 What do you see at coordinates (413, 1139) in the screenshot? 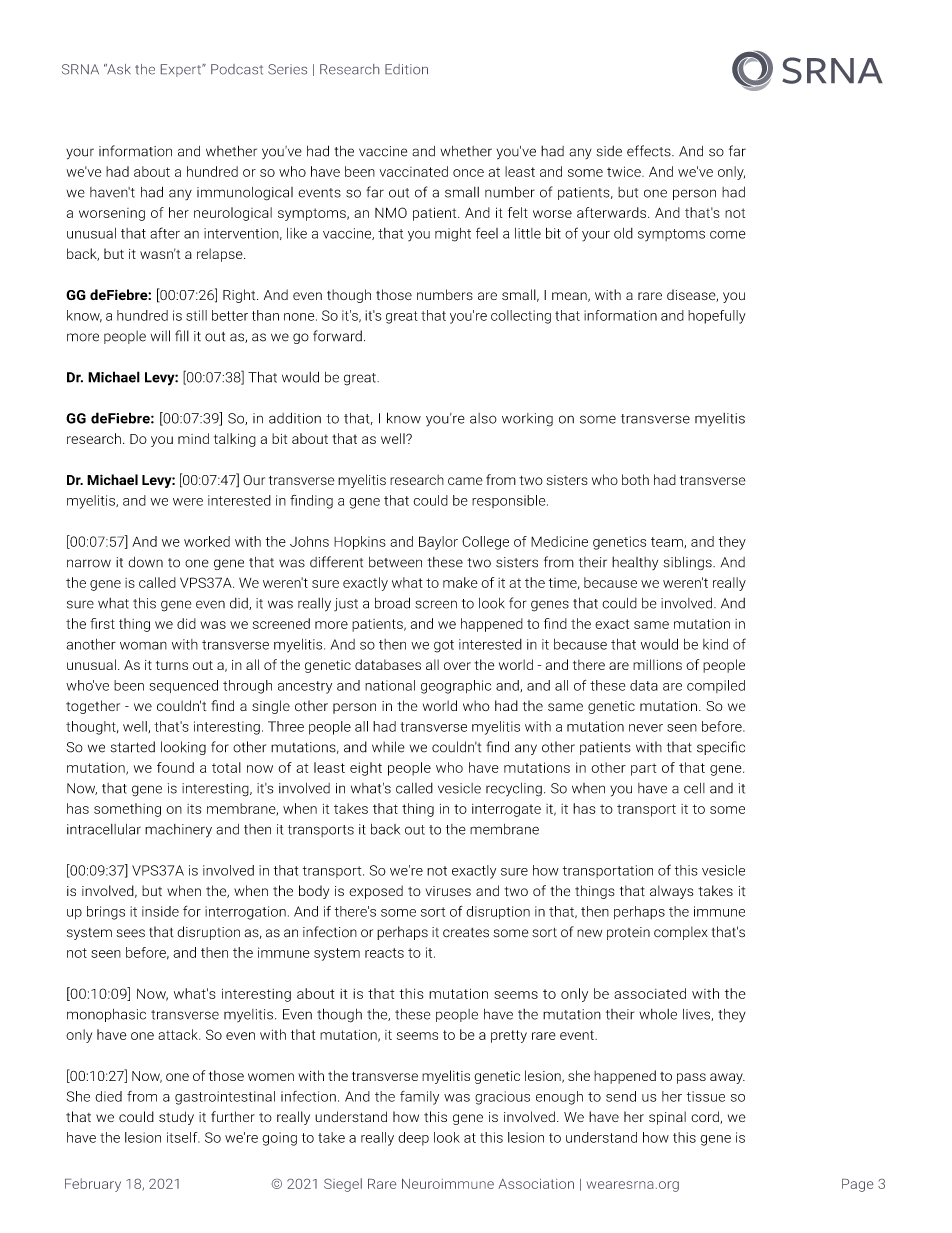
I see `deep` at bounding box center [413, 1139].
